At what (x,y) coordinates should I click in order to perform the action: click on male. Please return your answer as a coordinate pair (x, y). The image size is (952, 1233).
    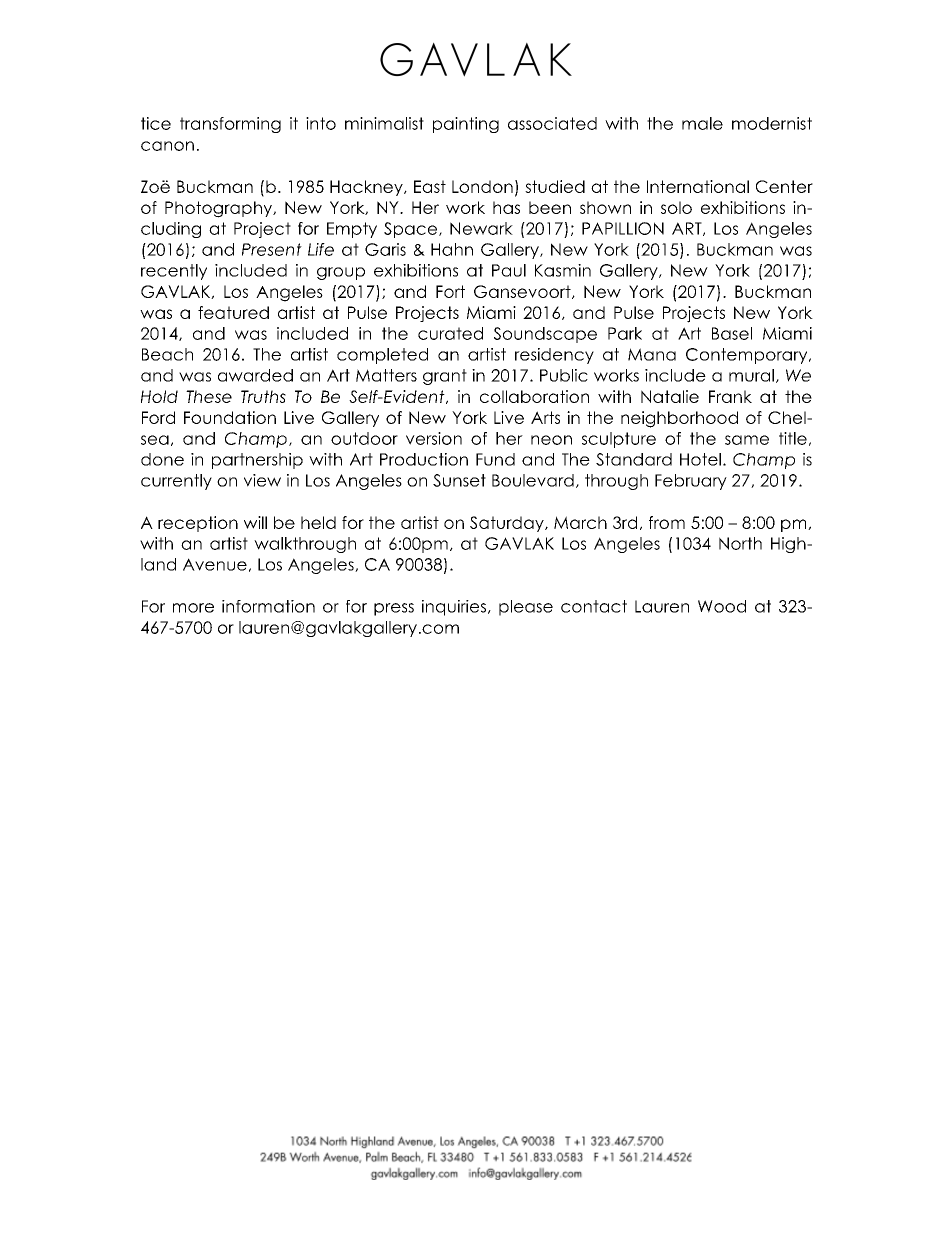
    Looking at the image, I should click on (702, 123).
